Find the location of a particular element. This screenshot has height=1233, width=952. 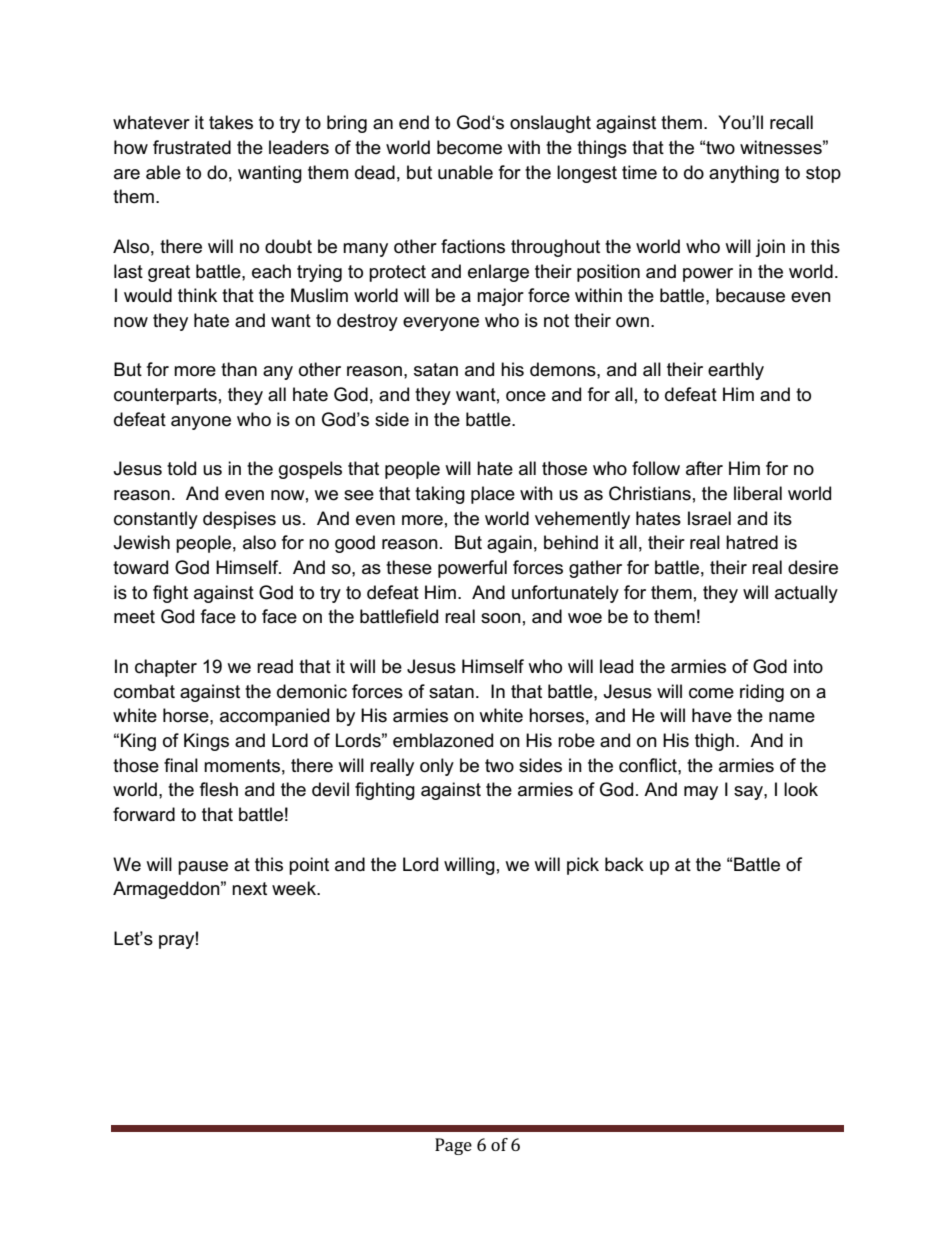

Page is located at coordinates (453, 1146).
